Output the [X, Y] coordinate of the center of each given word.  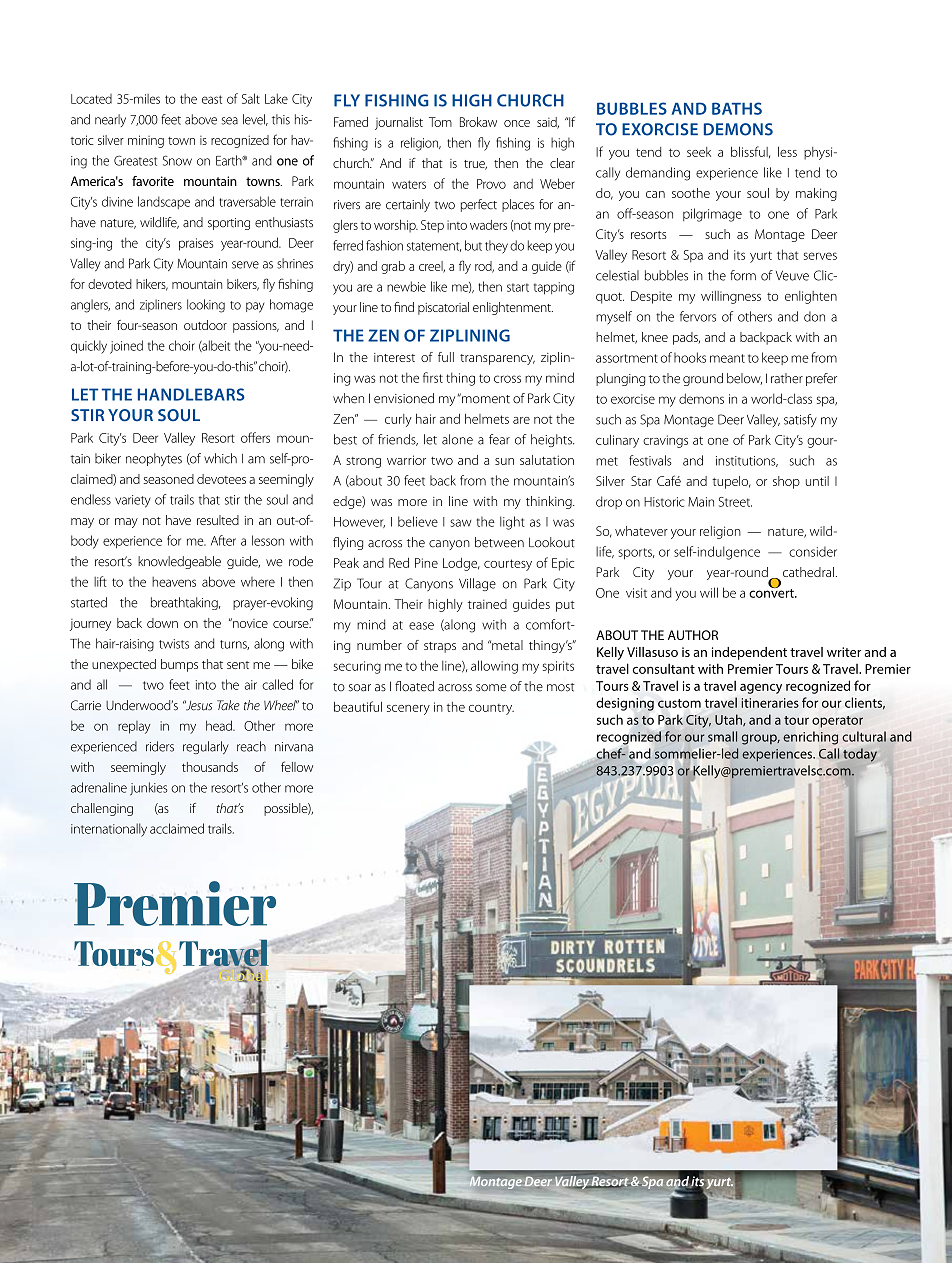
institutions [747, 461]
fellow [297, 766]
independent [749, 653]
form [743, 275]
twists [174, 644]
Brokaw [478, 122]
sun [504, 461]
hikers [152, 285]
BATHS [737, 108]
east [212, 99]
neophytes [154, 459]
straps [440, 647]
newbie [406, 286]
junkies [149, 789]
